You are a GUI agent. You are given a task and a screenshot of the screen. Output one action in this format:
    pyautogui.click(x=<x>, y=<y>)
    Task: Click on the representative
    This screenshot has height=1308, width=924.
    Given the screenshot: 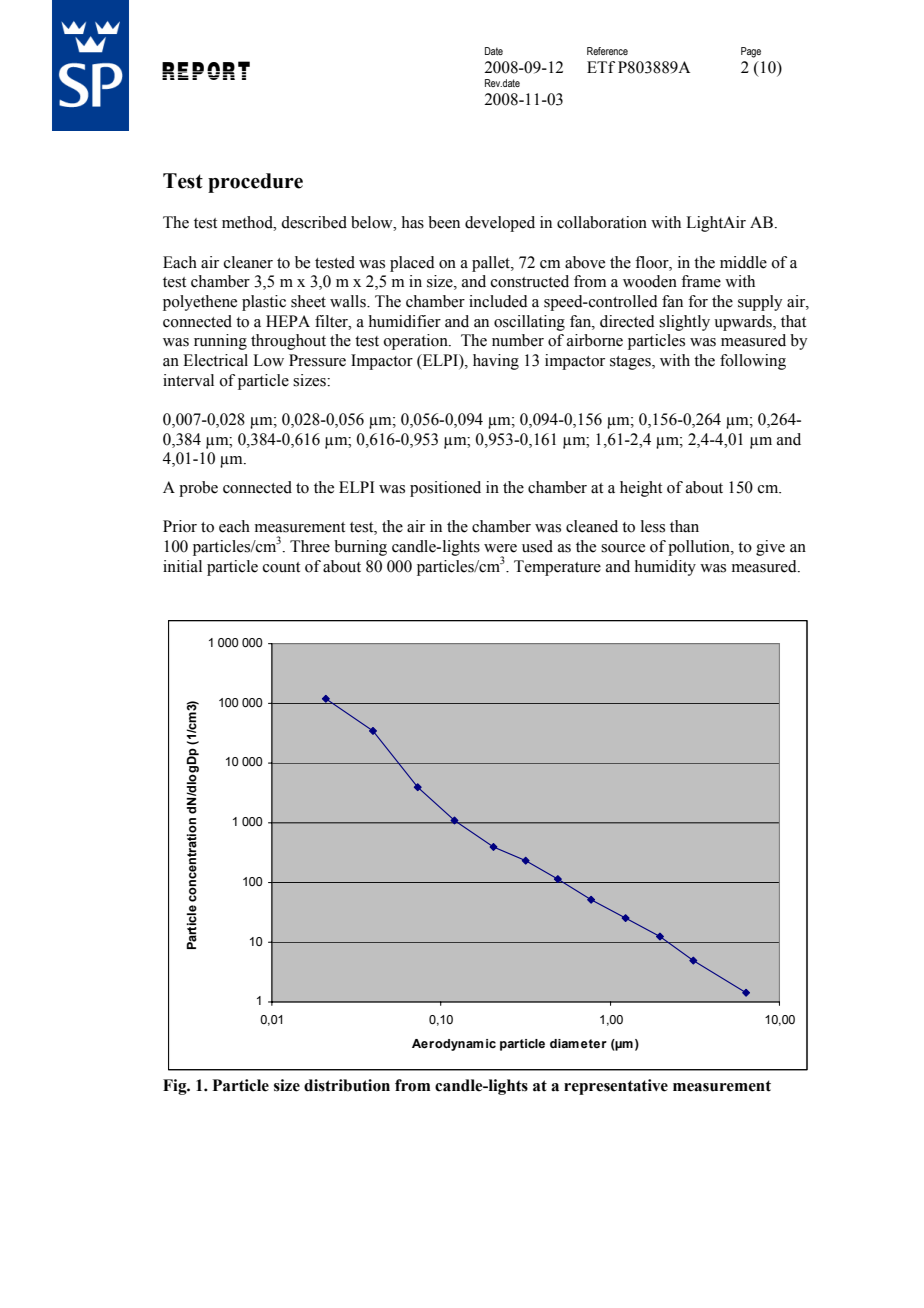 What is the action you would take?
    pyautogui.click(x=616, y=1087)
